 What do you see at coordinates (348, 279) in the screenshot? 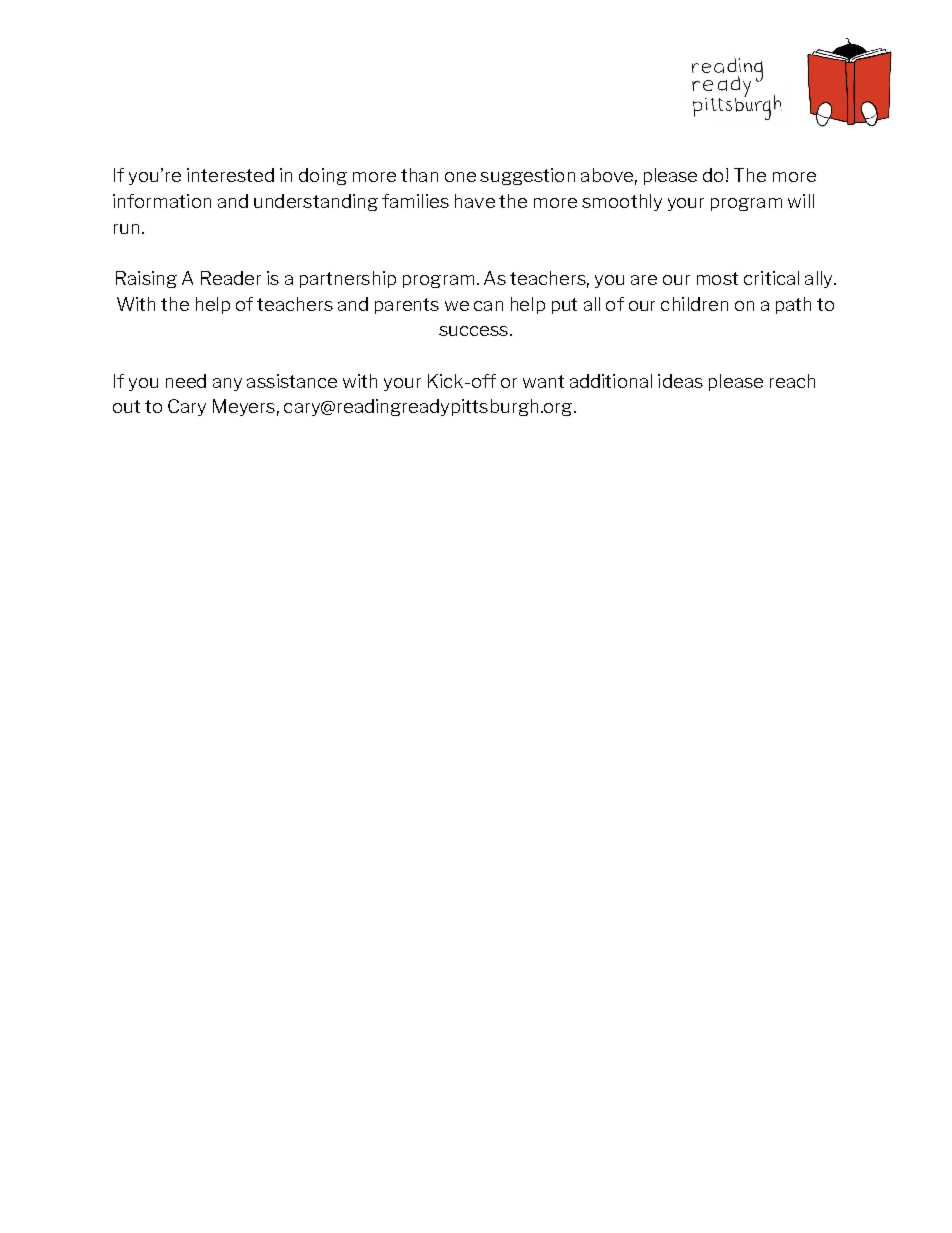
I see `partnership` at bounding box center [348, 279].
